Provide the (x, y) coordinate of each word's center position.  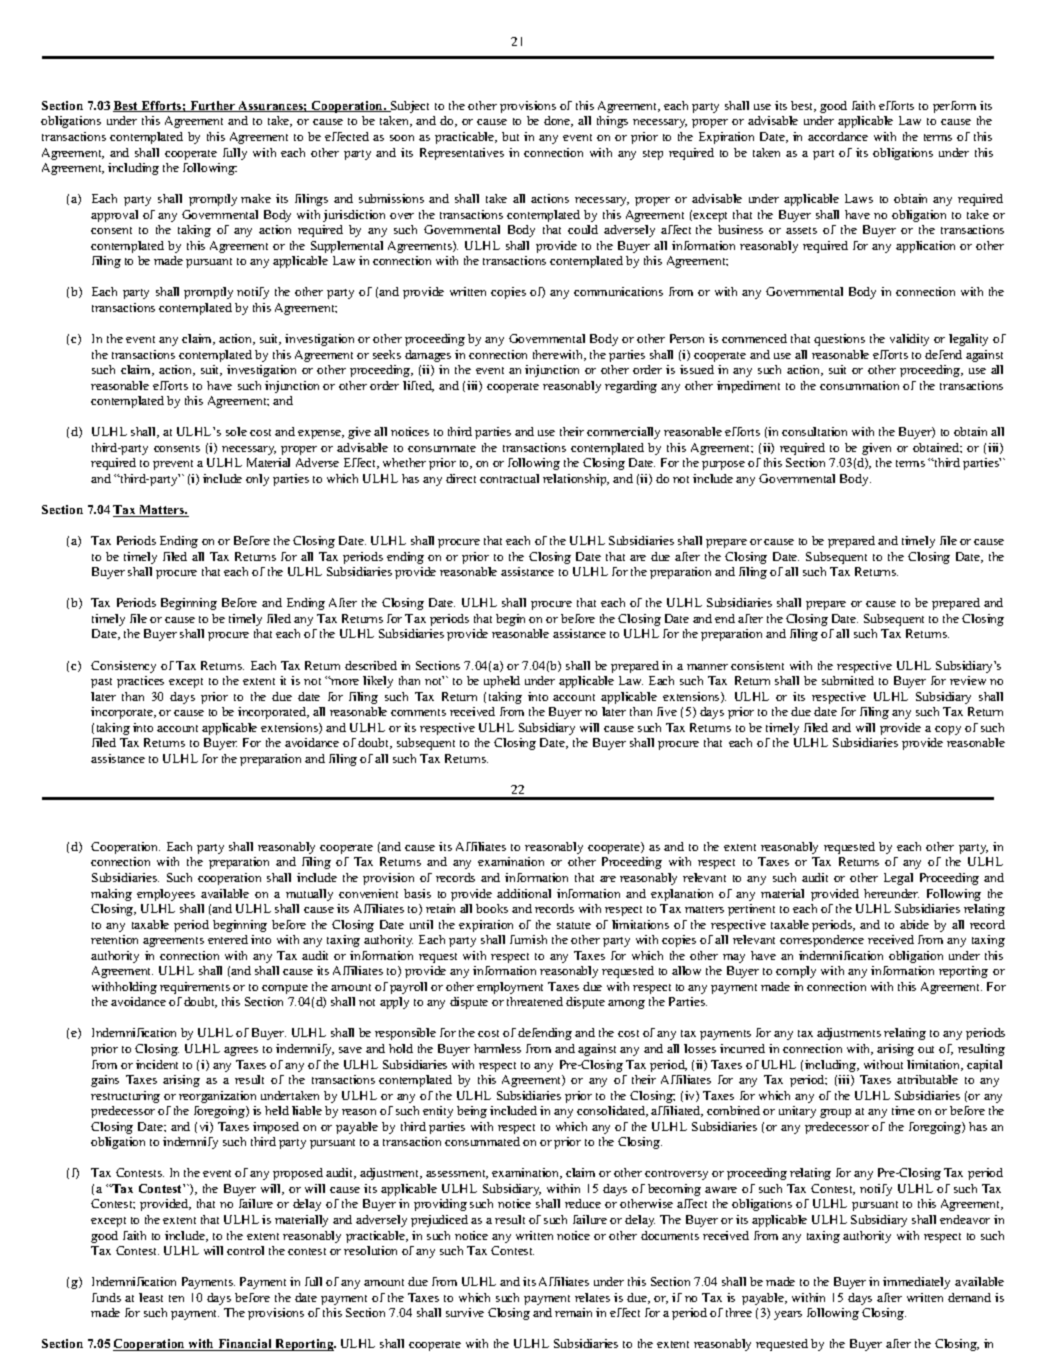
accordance (838, 136)
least (151, 1297)
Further (213, 106)
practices (140, 682)
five (667, 711)
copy (948, 730)
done (558, 121)
